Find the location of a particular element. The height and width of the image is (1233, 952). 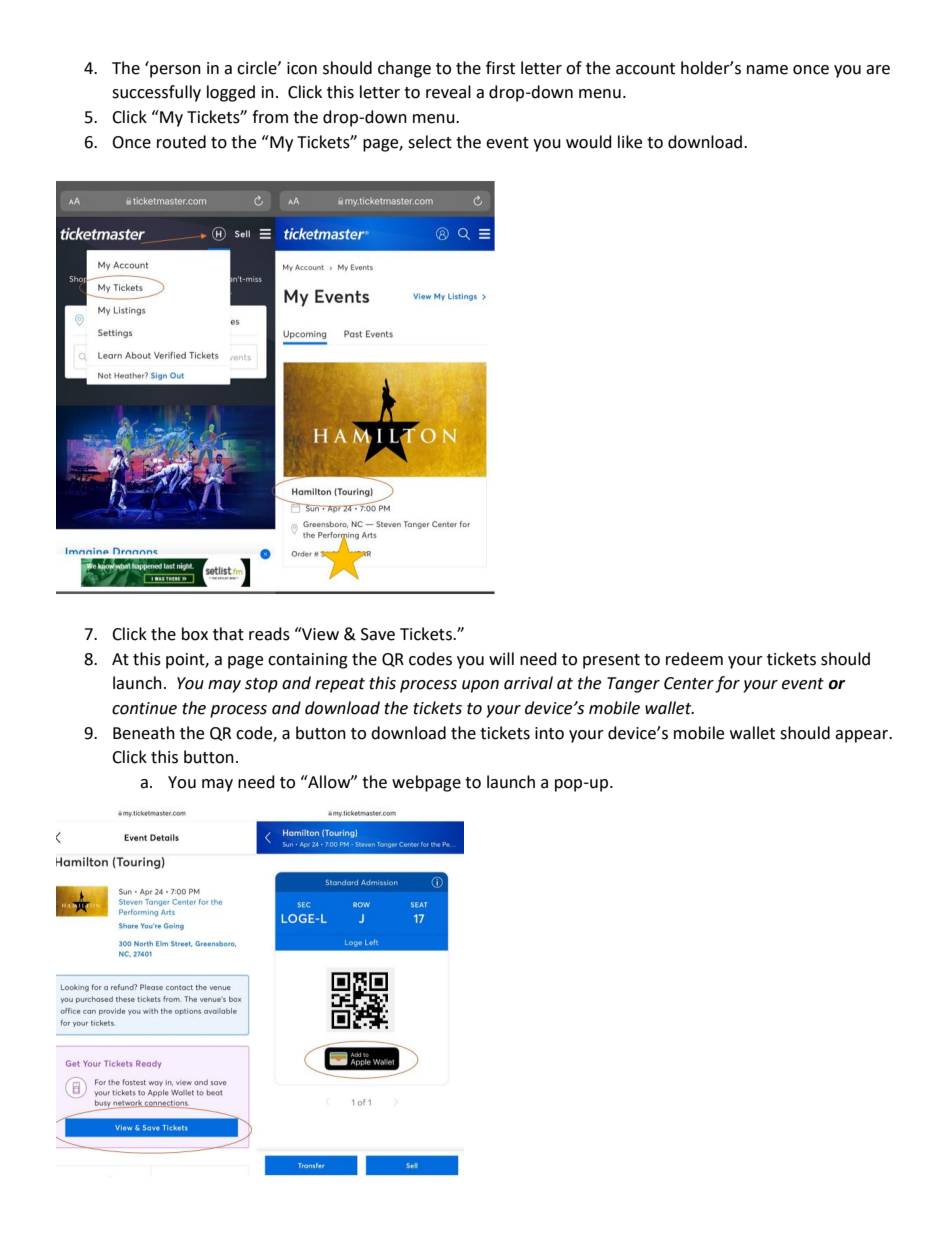

stop is located at coordinates (261, 685).
